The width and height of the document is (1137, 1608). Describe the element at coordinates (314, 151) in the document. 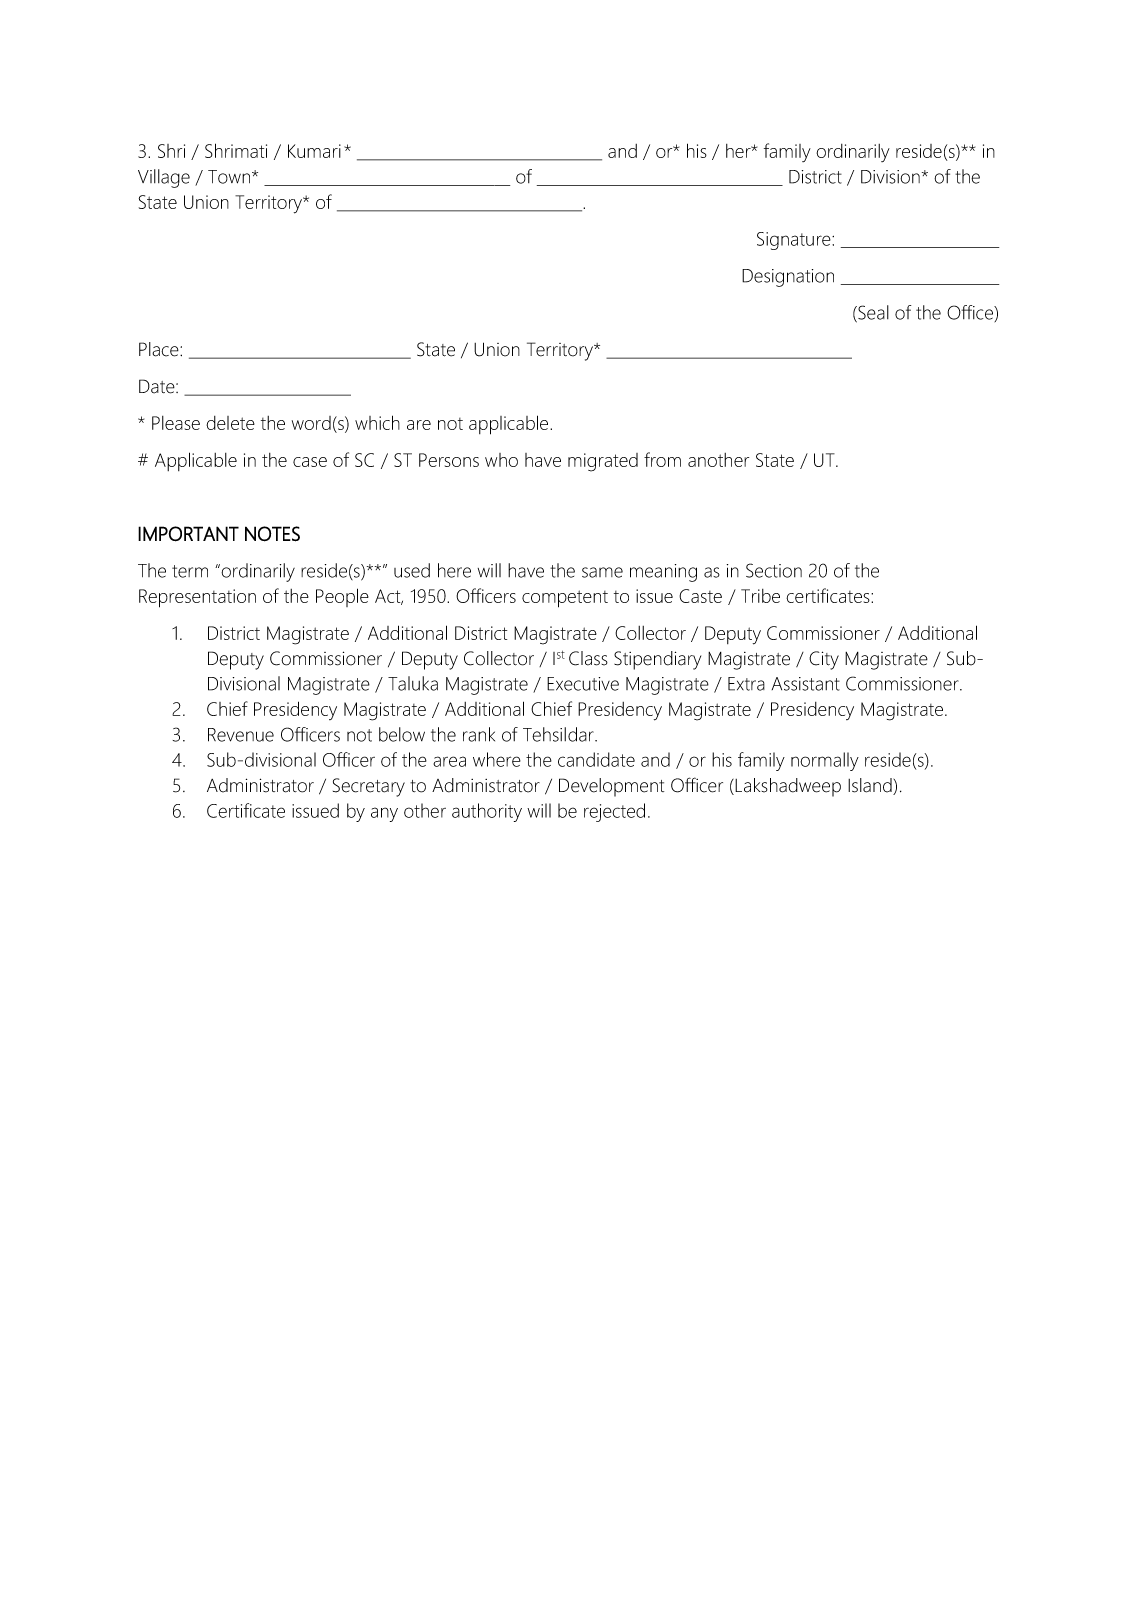

I see `Kumari` at that location.
